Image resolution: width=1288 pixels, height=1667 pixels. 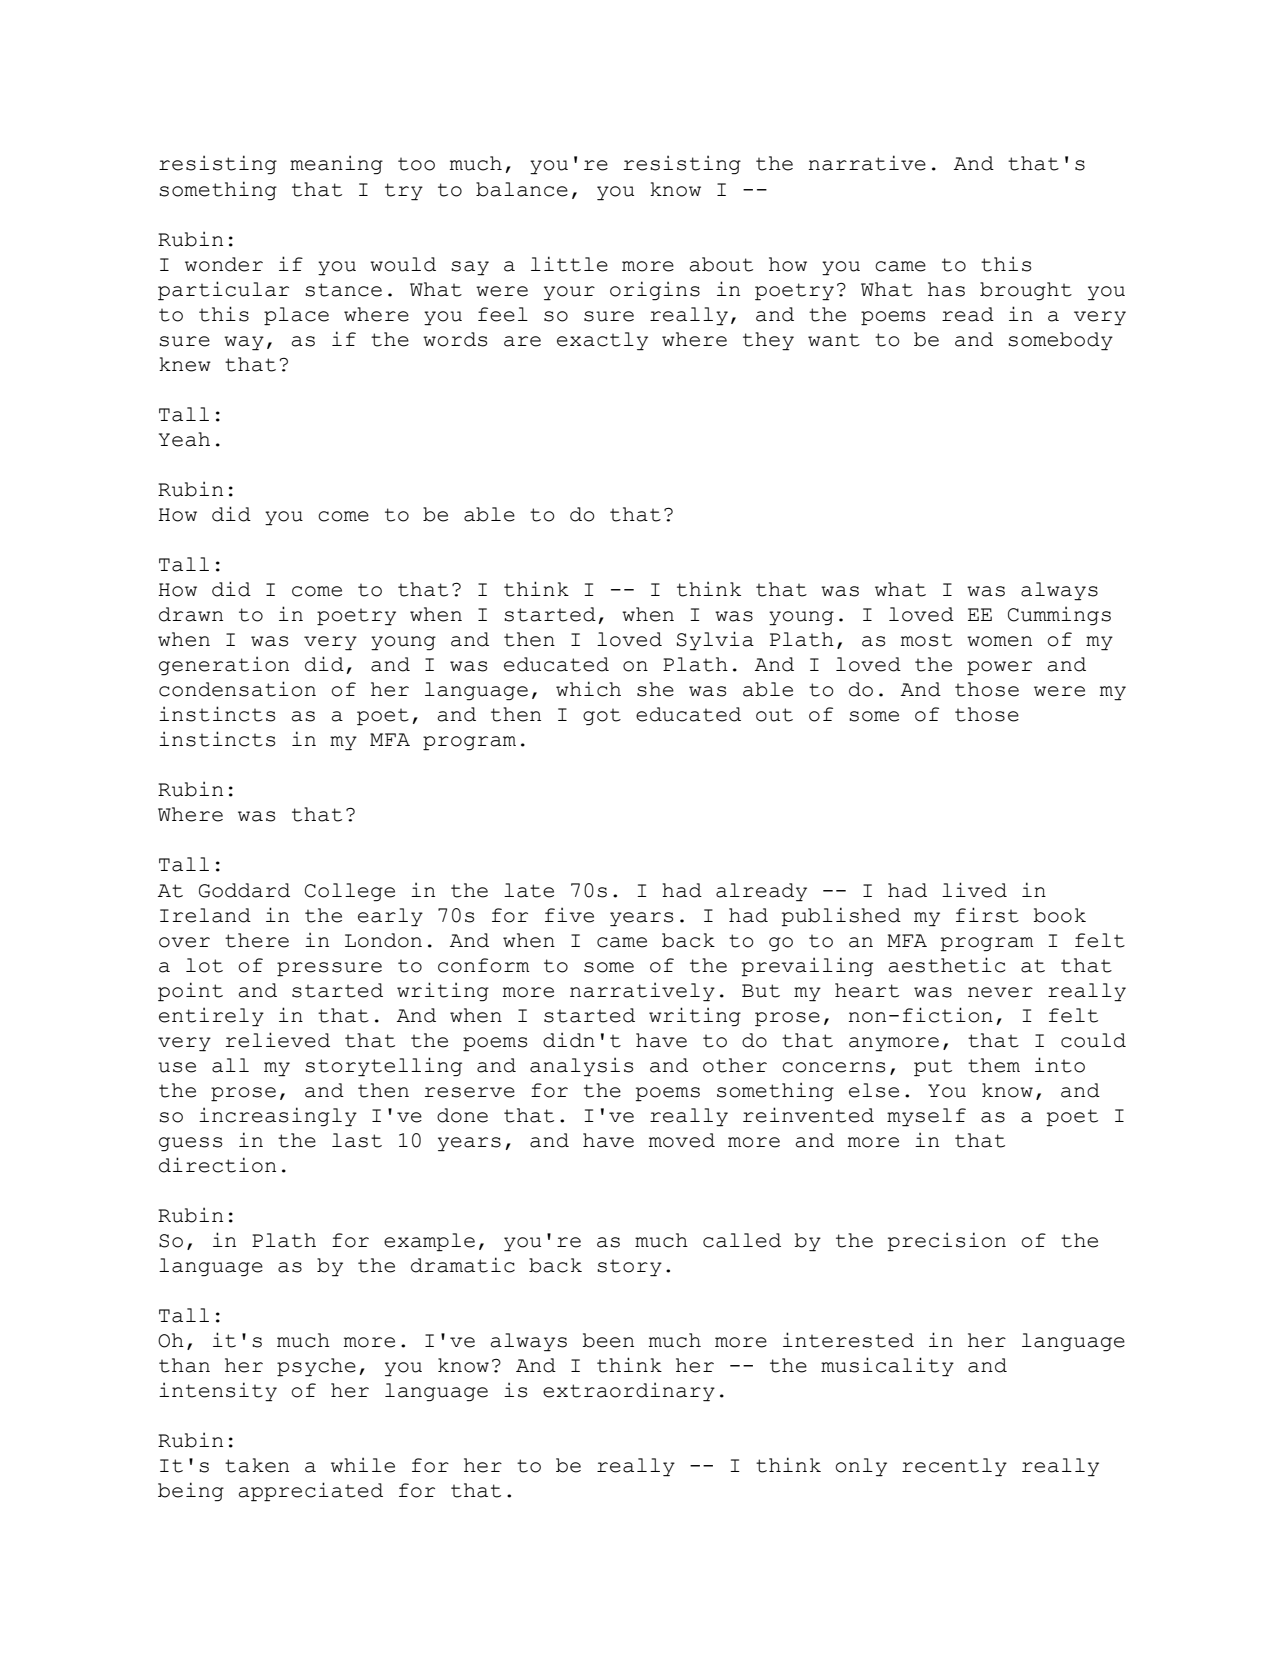 What do you see at coordinates (224, 666) in the screenshot?
I see `generation` at bounding box center [224, 666].
